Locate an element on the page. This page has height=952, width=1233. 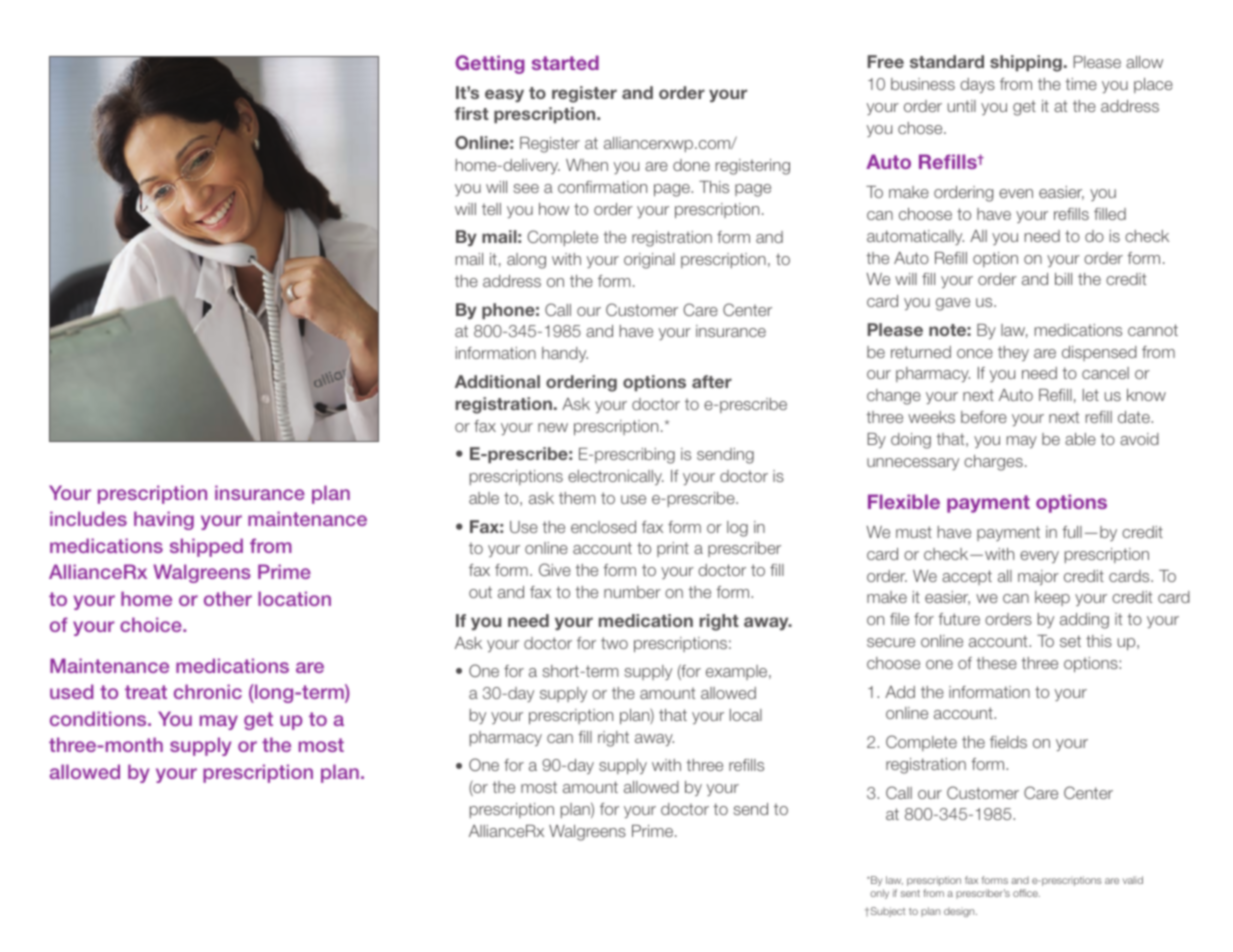
first is located at coordinates (472, 113).
